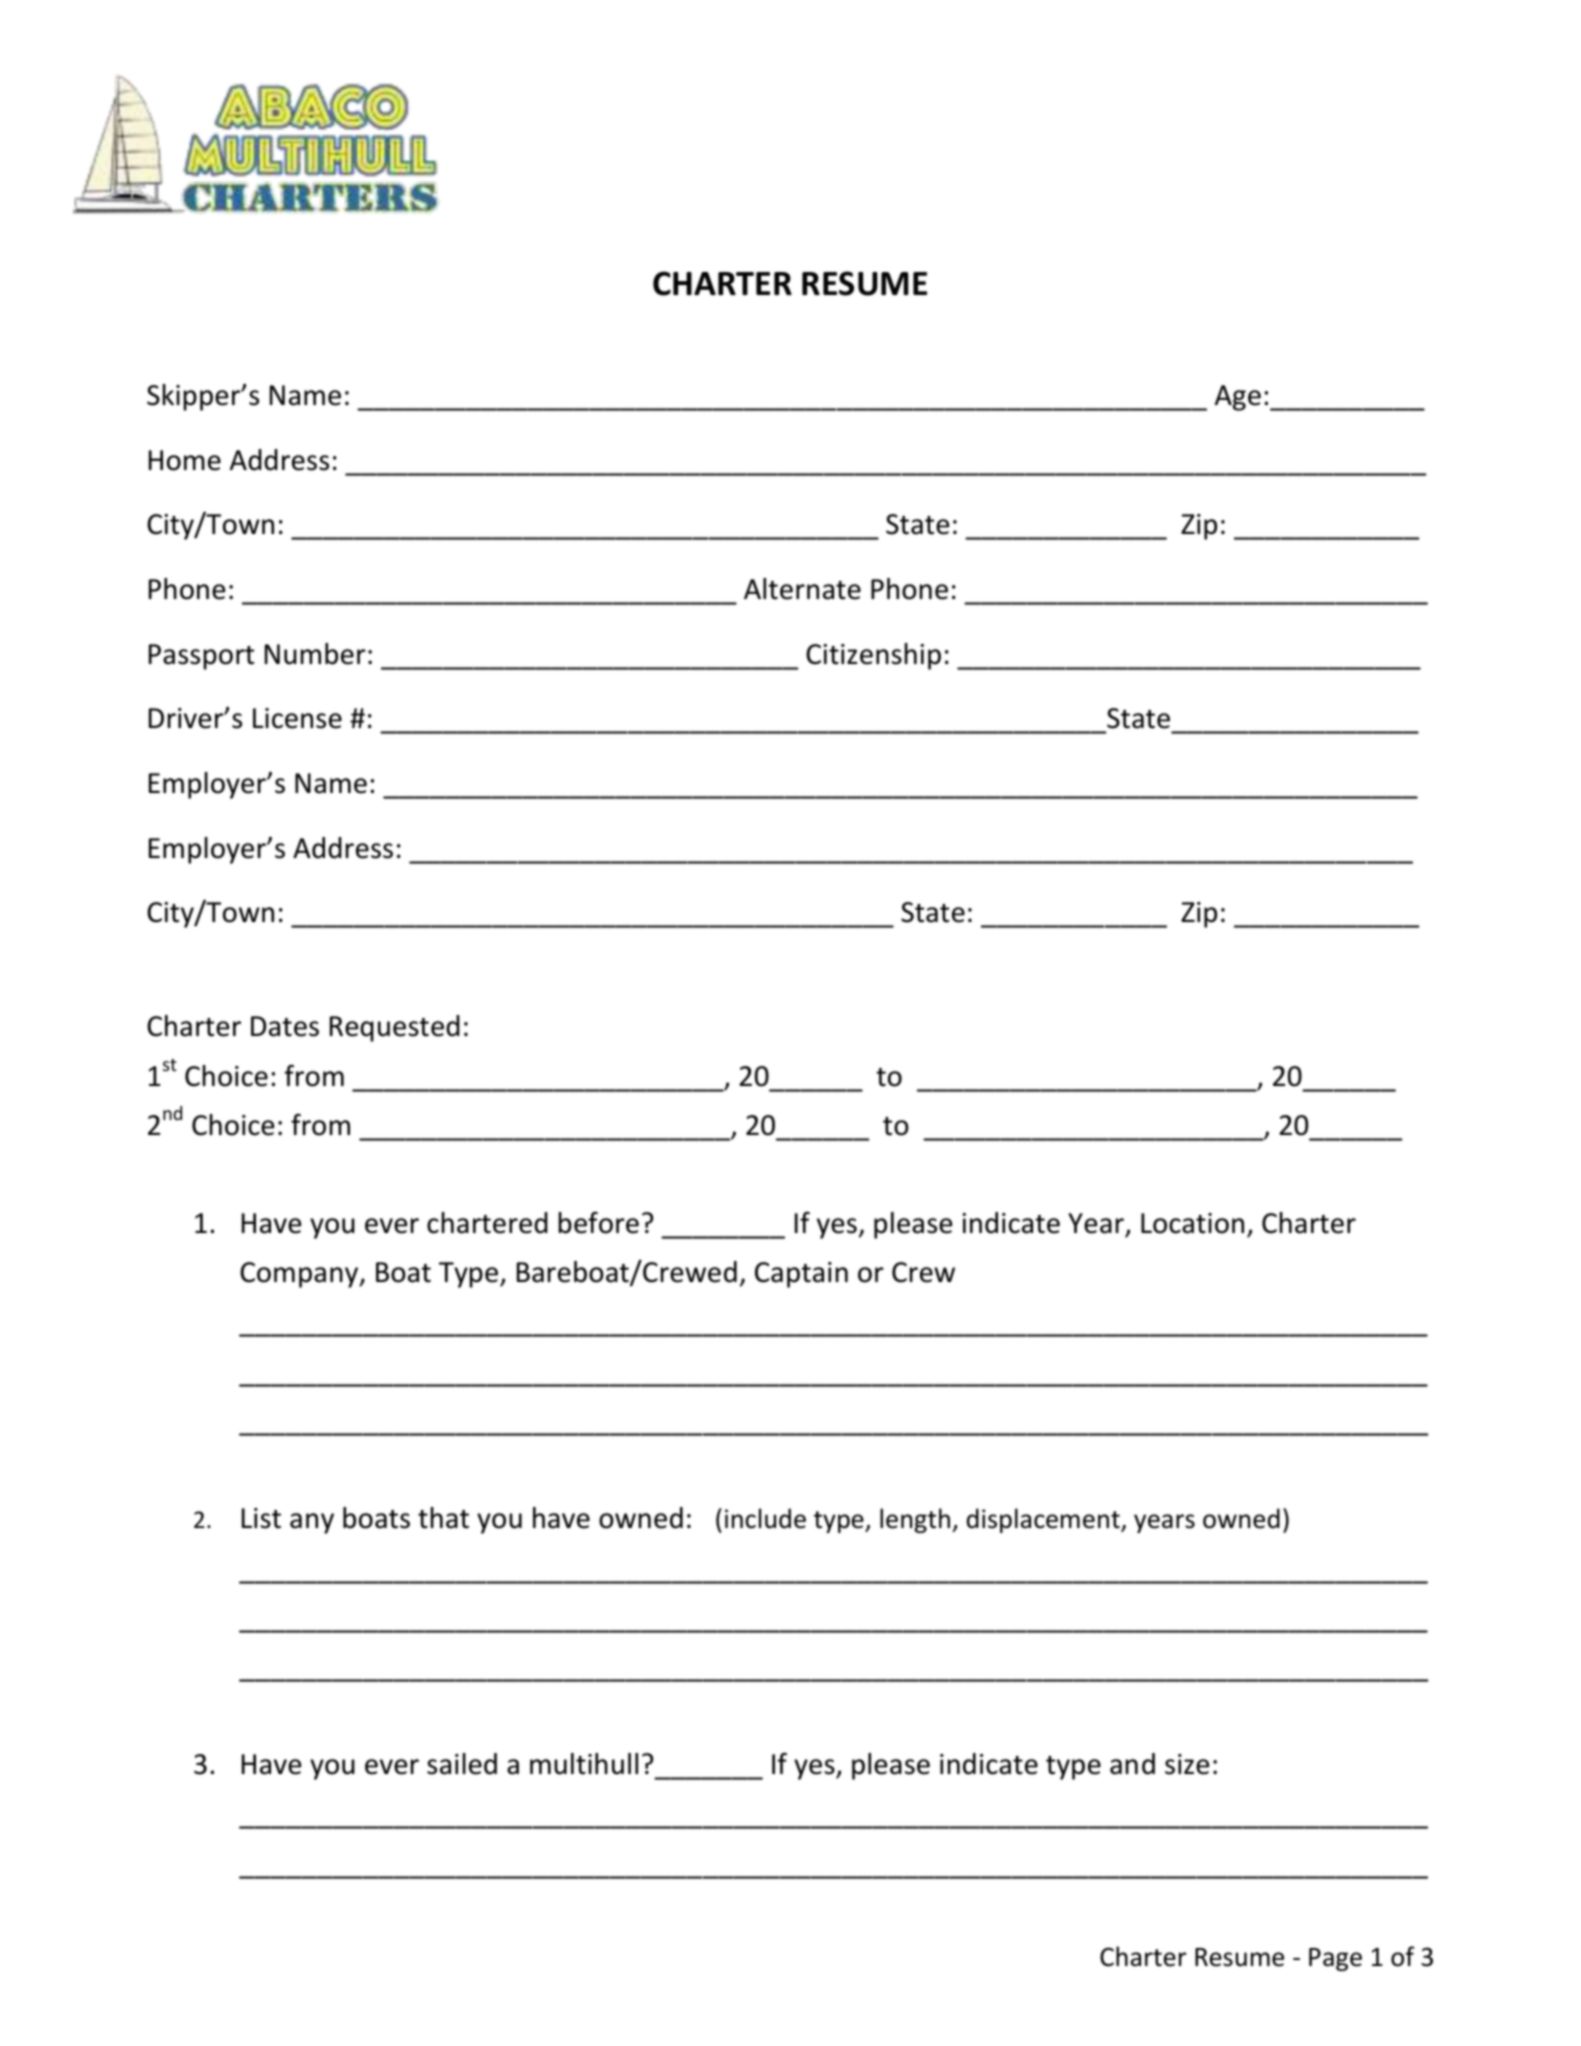  What do you see at coordinates (315, 654) in the screenshot?
I see `Number` at bounding box center [315, 654].
